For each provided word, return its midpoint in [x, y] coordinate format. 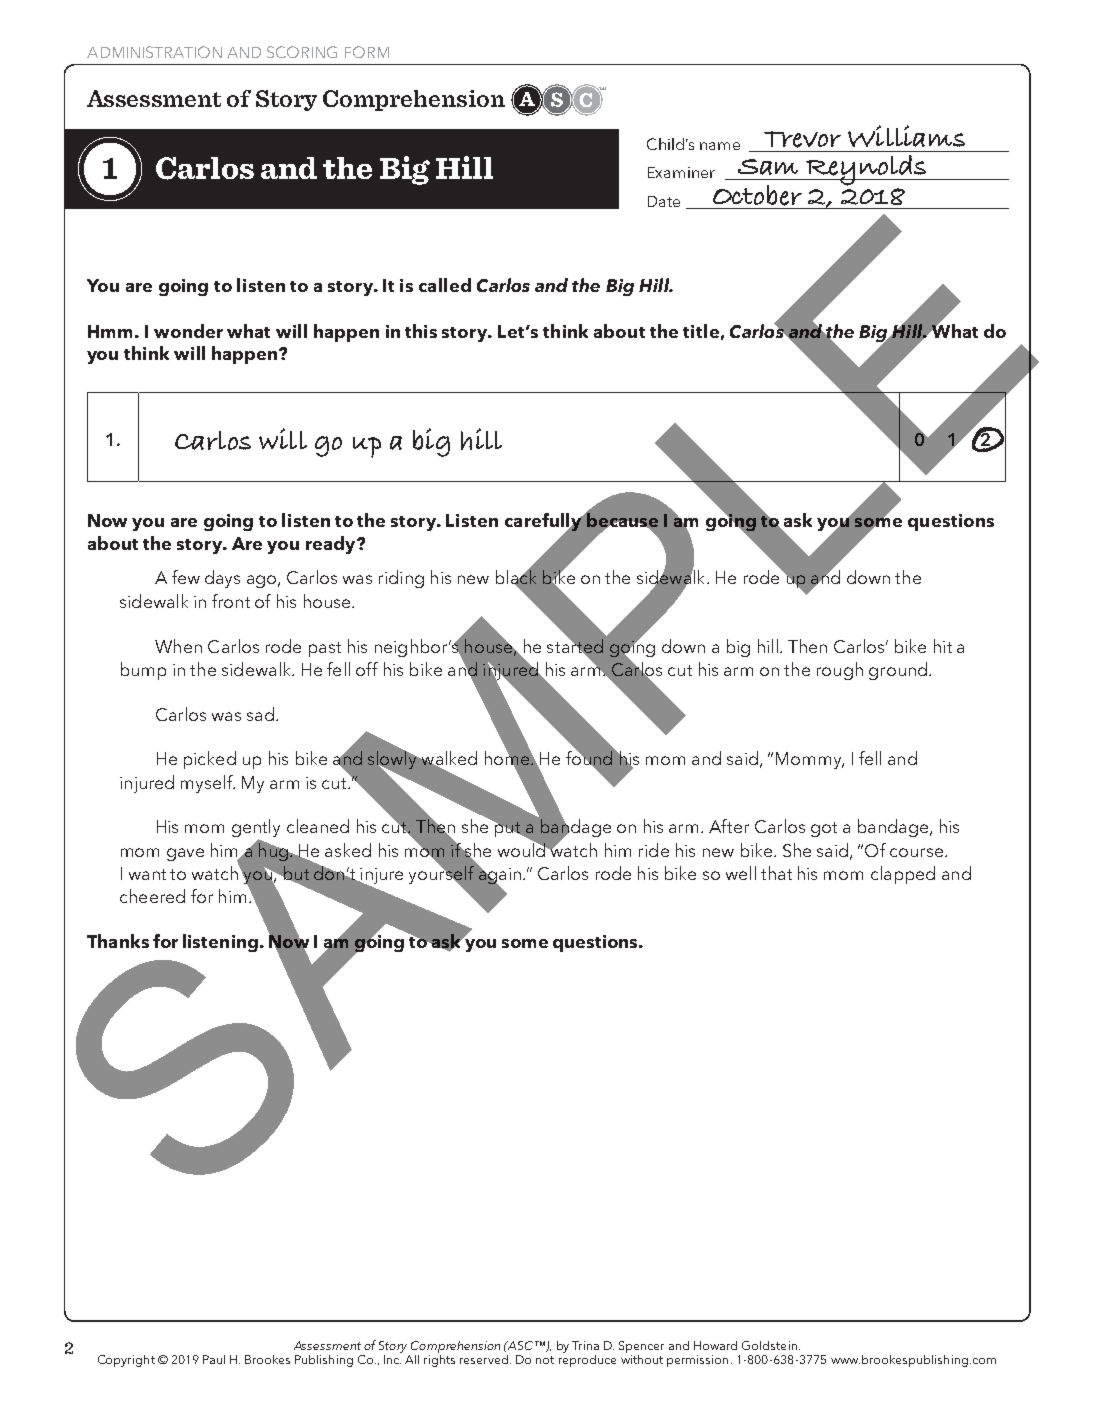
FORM [367, 52]
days [222, 579]
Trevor [802, 139]
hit [943, 646]
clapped [903, 875]
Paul [214, 1359]
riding [401, 579]
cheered [152, 896]
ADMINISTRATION [154, 52]
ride [654, 850]
